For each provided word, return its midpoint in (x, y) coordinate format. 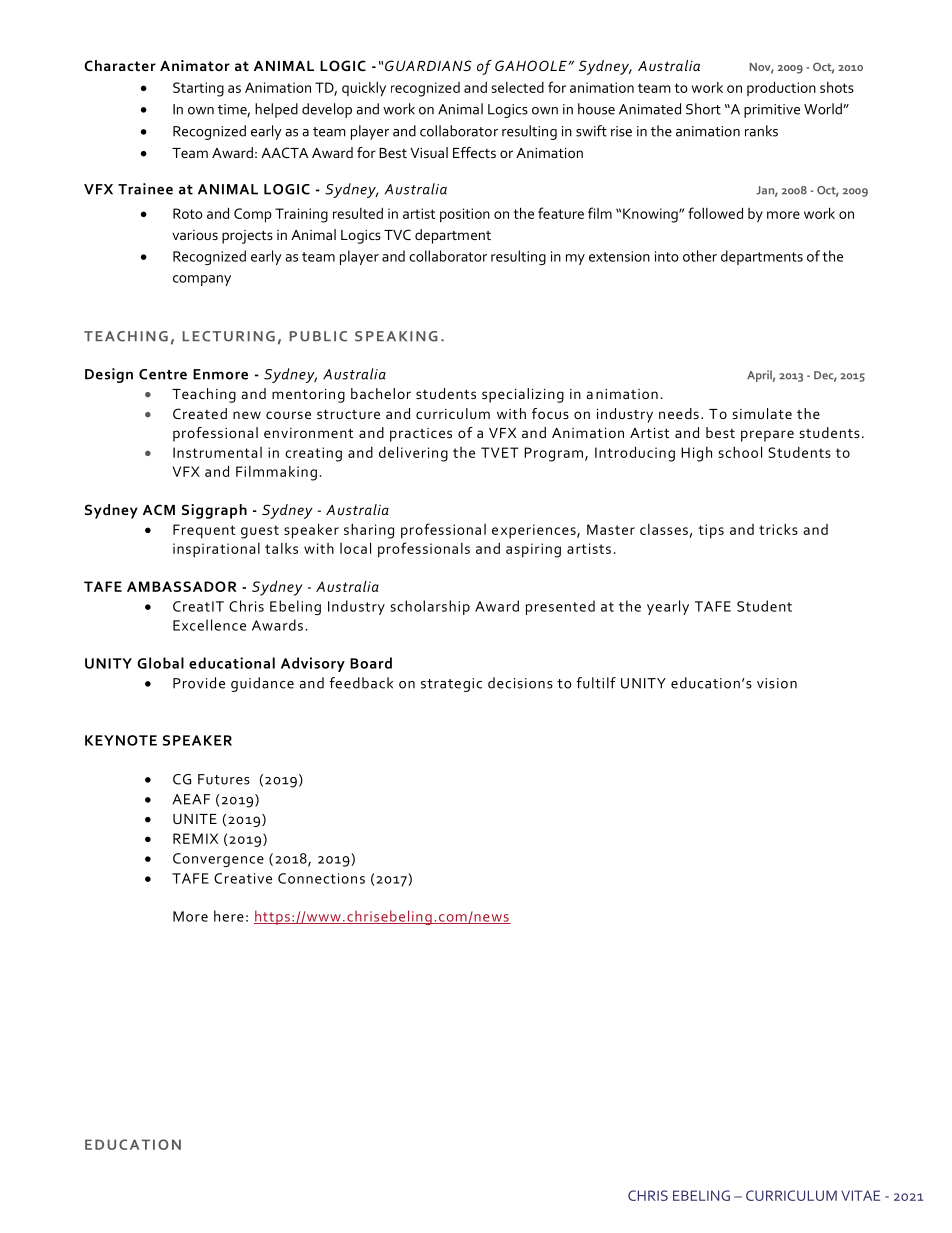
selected (517, 87)
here (229, 916)
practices (421, 435)
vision (777, 683)
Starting (198, 89)
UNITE (195, 819)
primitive (772, 111)
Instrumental (217, 452)
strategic (451, 685)
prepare (767, 436)
